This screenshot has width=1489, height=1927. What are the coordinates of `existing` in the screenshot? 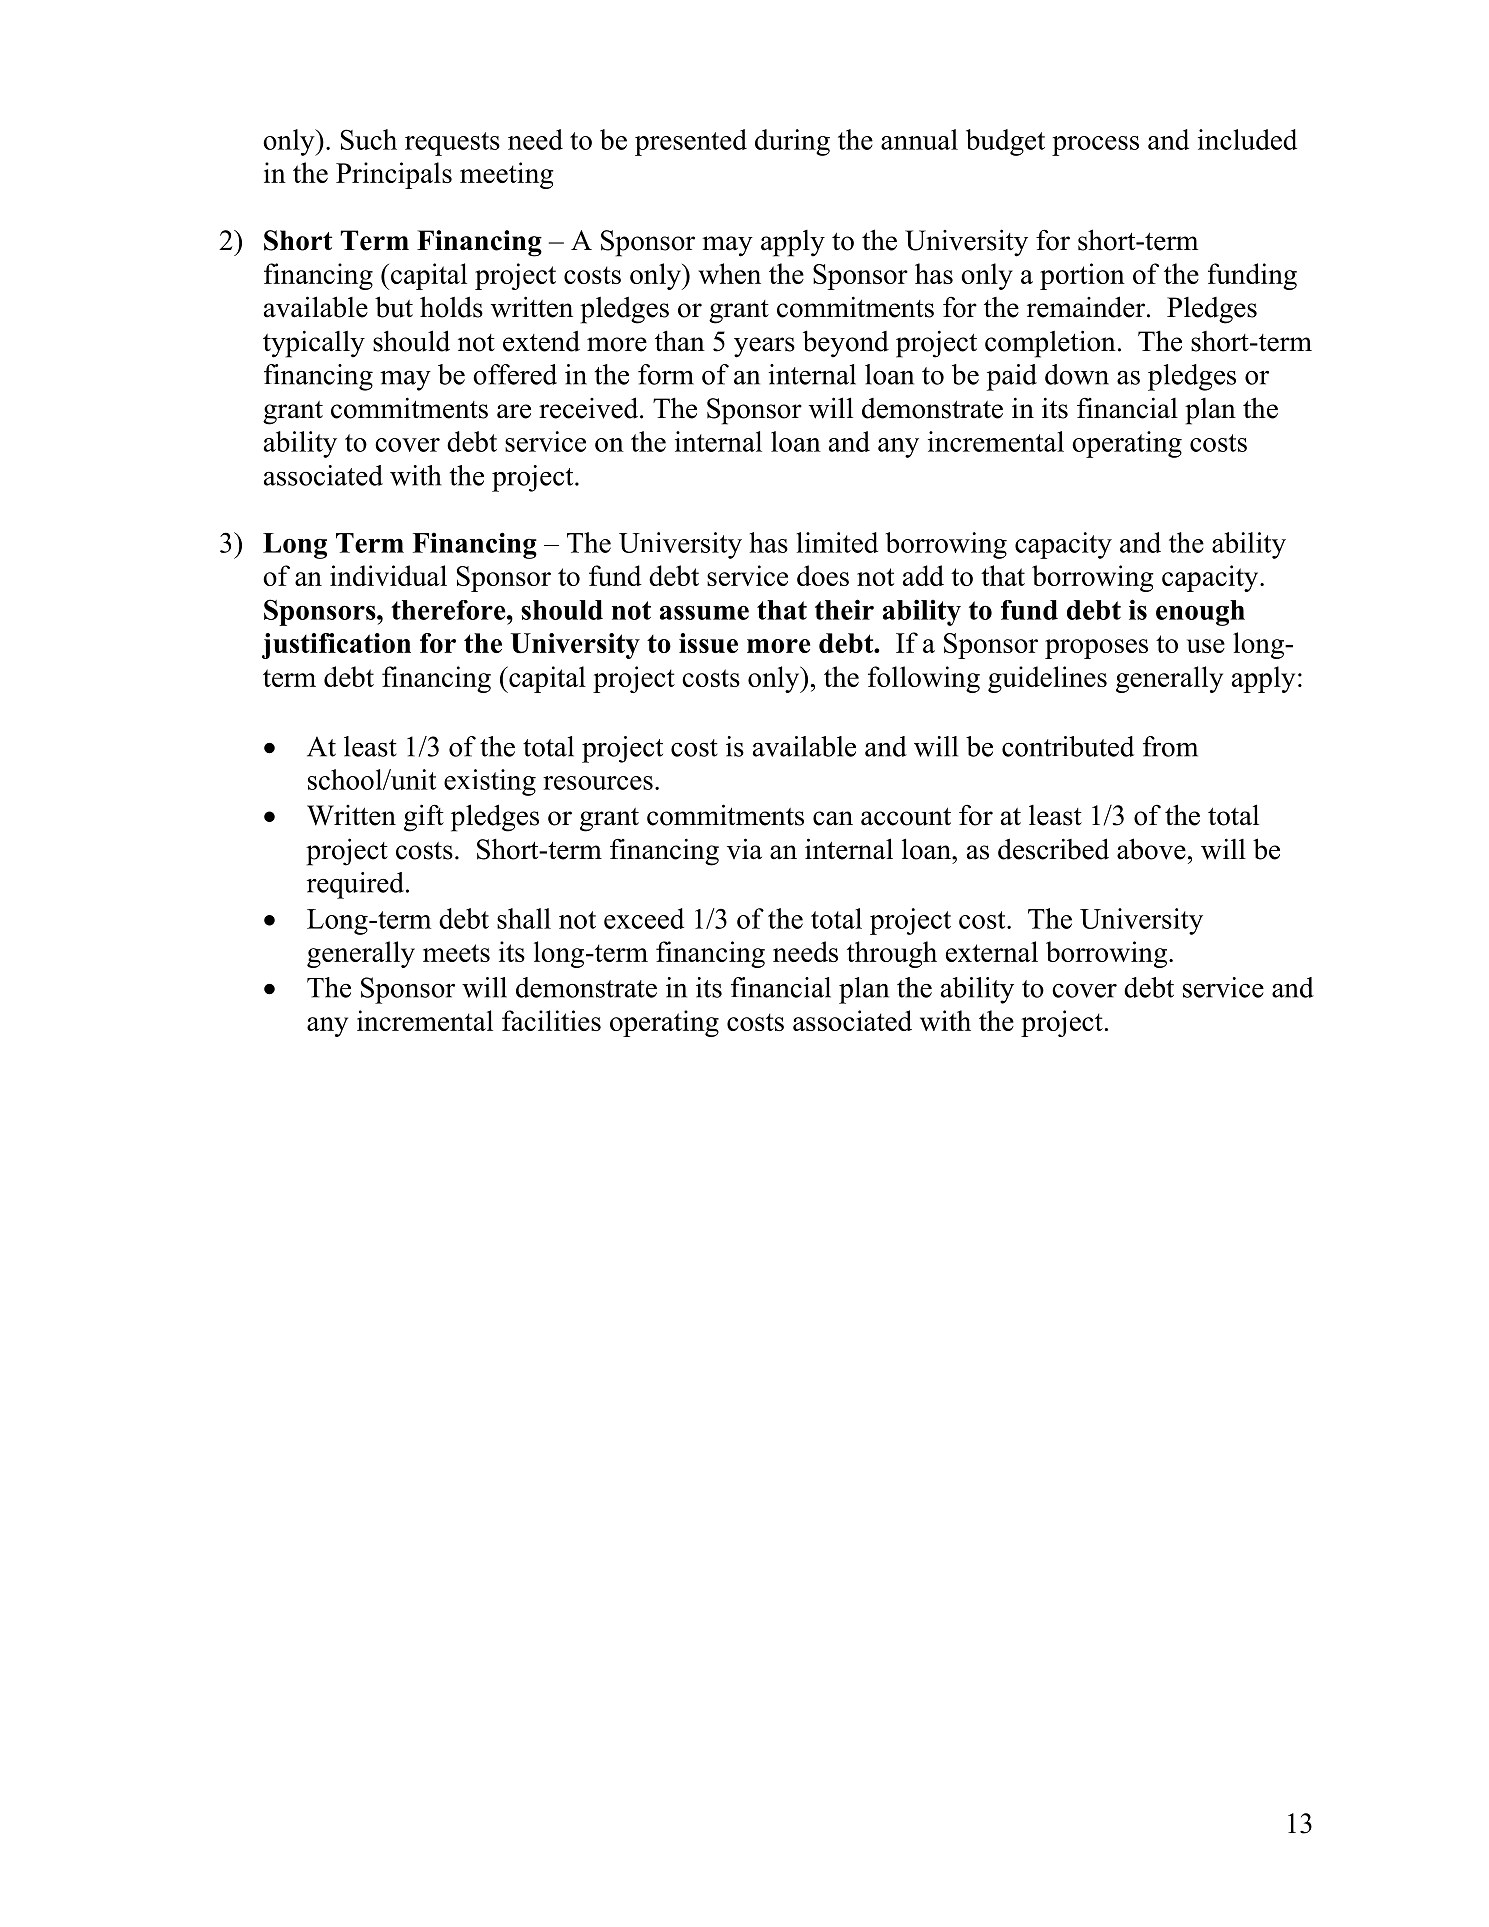 It's located at (490, 782).
